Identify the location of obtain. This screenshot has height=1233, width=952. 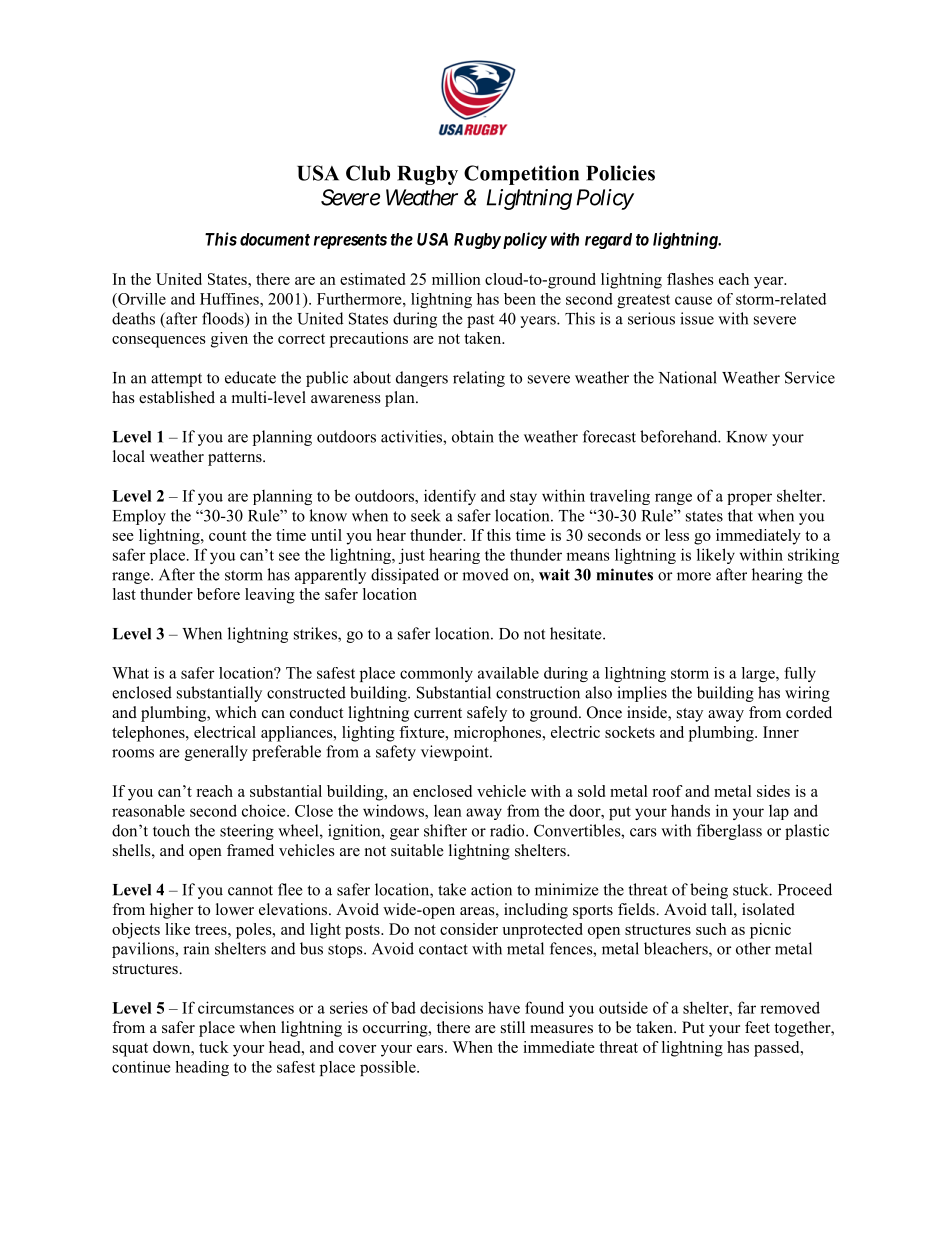
(473, 436).
